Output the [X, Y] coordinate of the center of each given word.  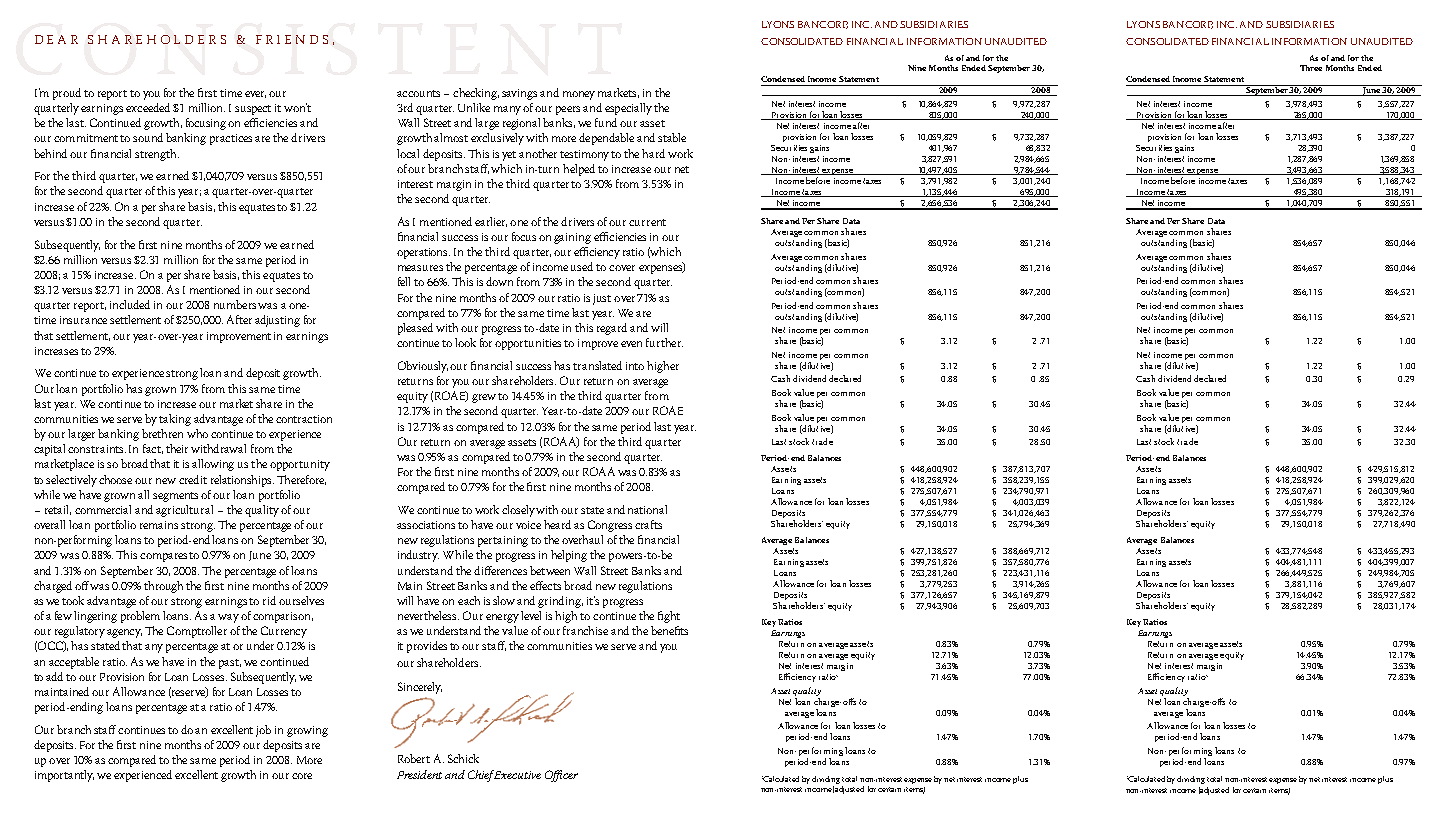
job [263, 731]
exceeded [148, 107]
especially [628, 109]
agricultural [184, 511]
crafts [648, 524]
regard [612, 329]
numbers [235, 304]
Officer [561, 776]
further [664, 342]
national [647, 509]
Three [1311, 68]
